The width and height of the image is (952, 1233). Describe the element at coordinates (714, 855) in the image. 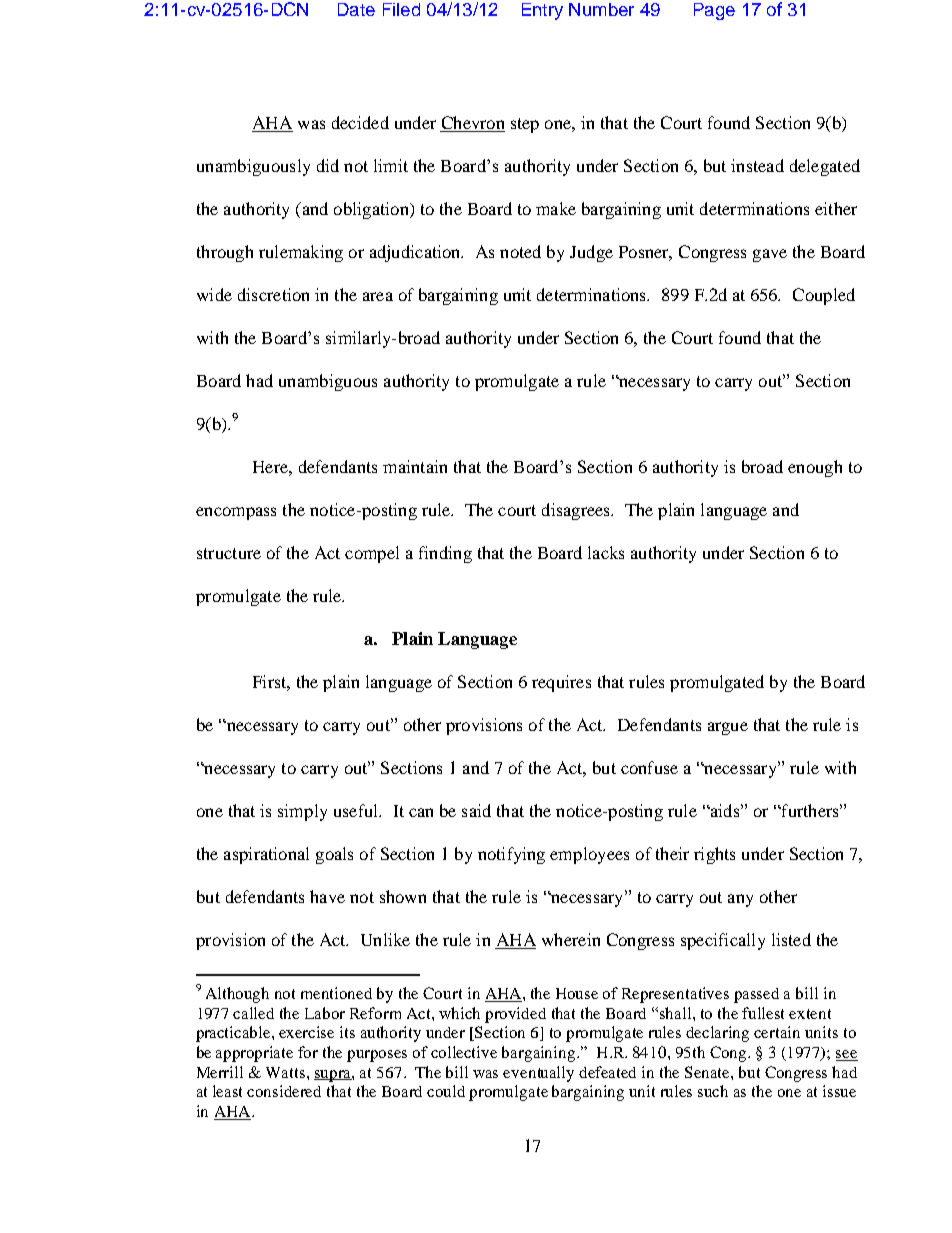

I see `rights` at that location.
